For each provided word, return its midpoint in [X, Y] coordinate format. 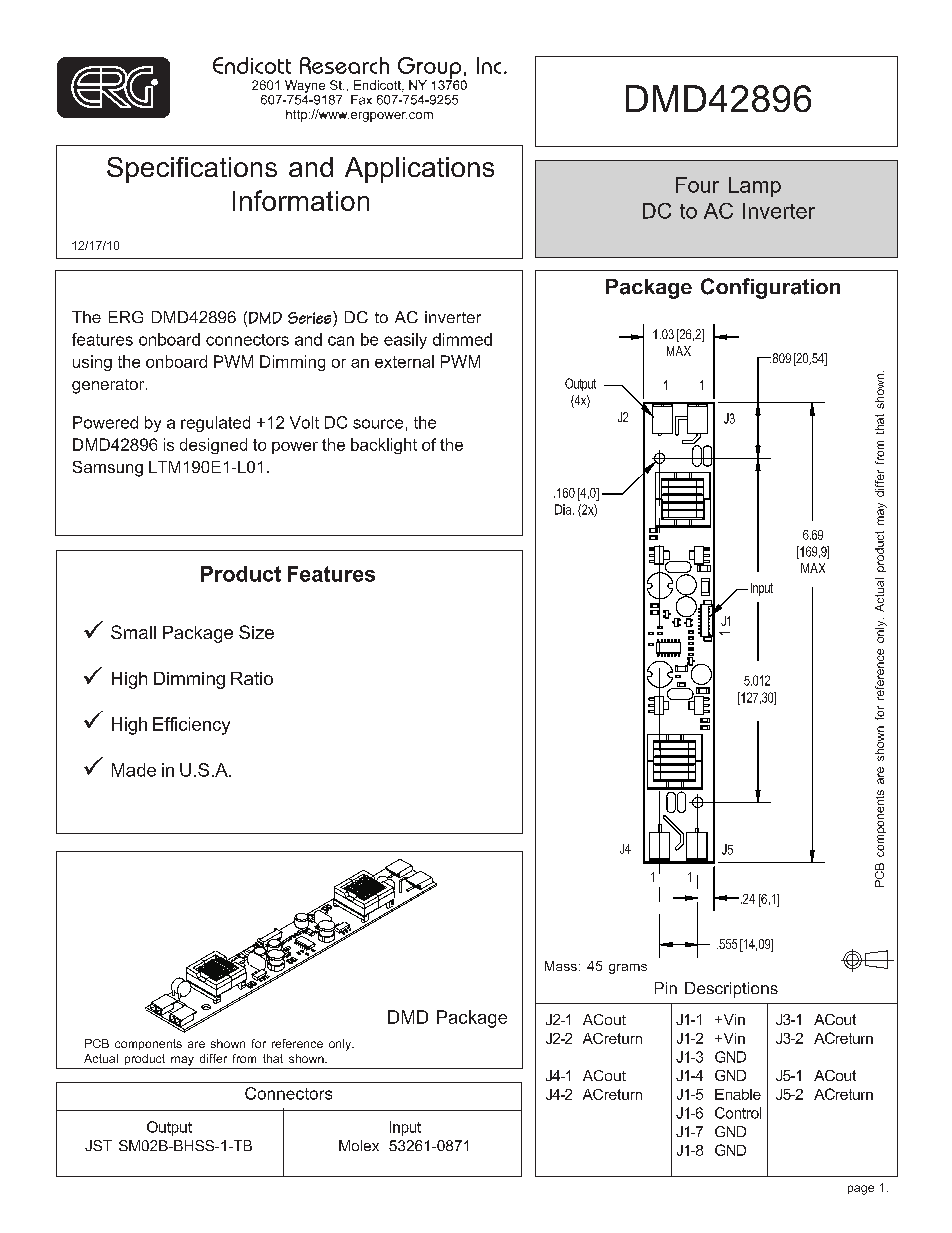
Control [738, 1113]
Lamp [755, 187]
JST [98, 1145]
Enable [738, 1094]
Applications [419, 170]
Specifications [192, 170]
